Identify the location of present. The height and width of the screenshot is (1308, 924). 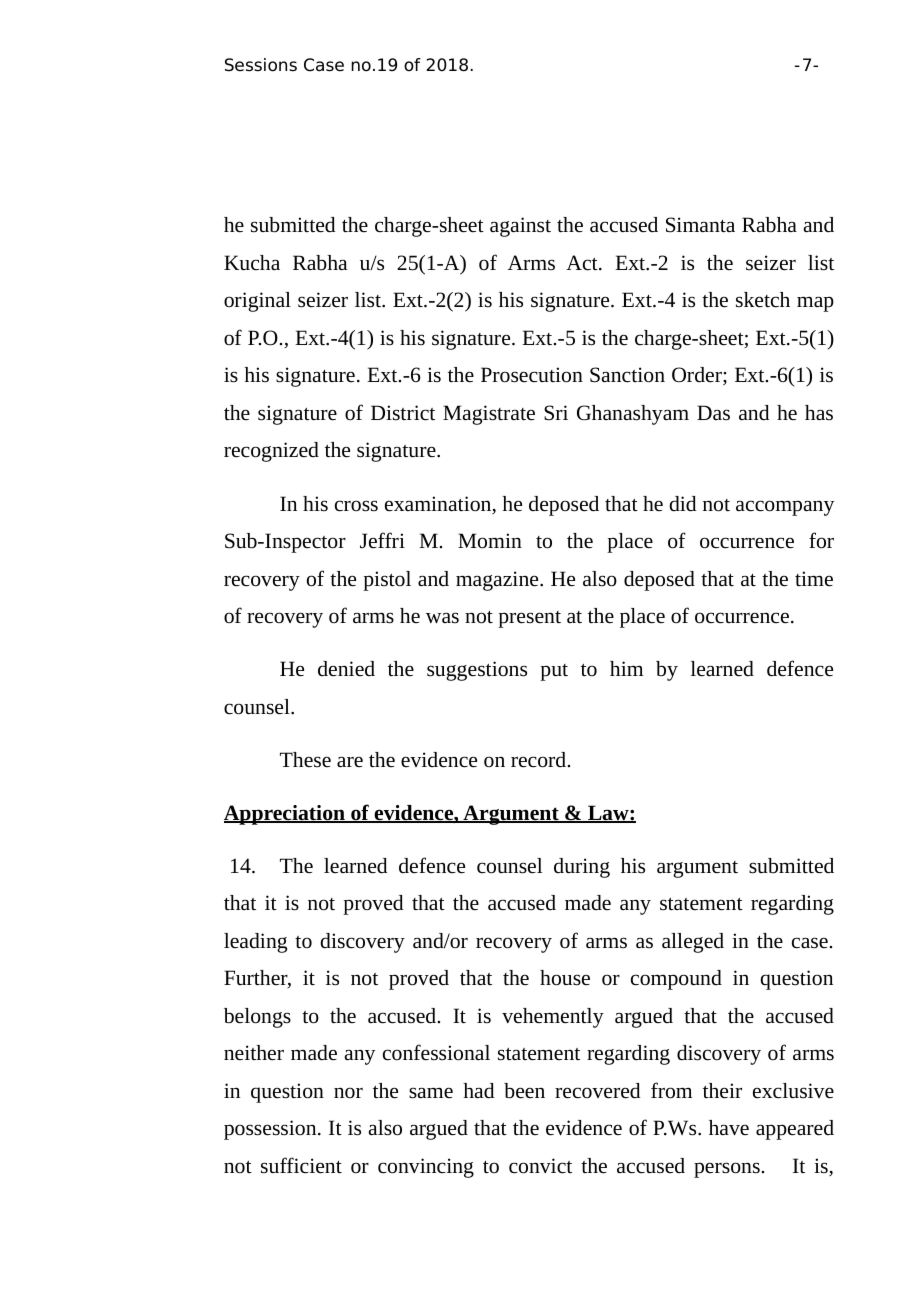
(529, 619).
